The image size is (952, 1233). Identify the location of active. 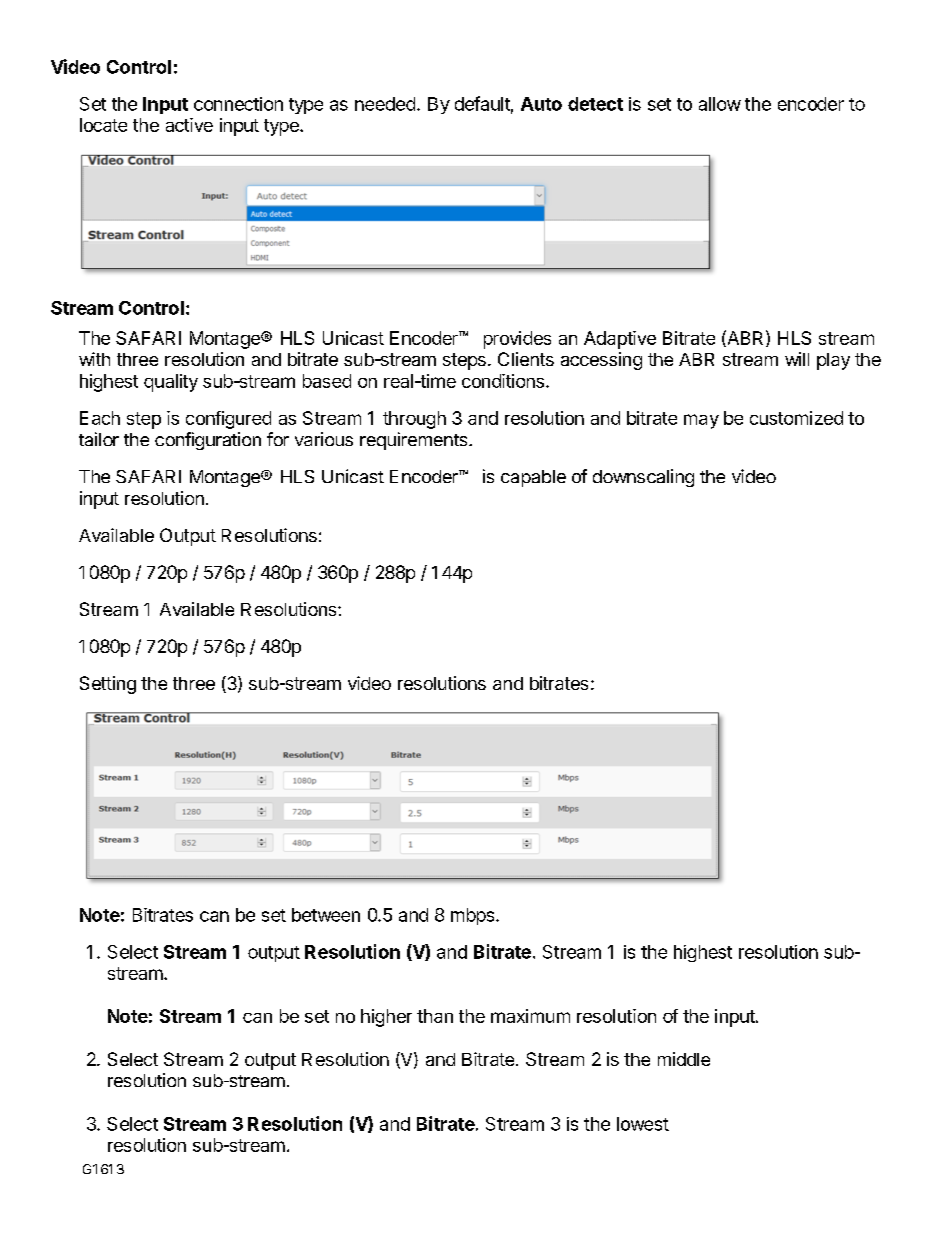
(189, 125).
